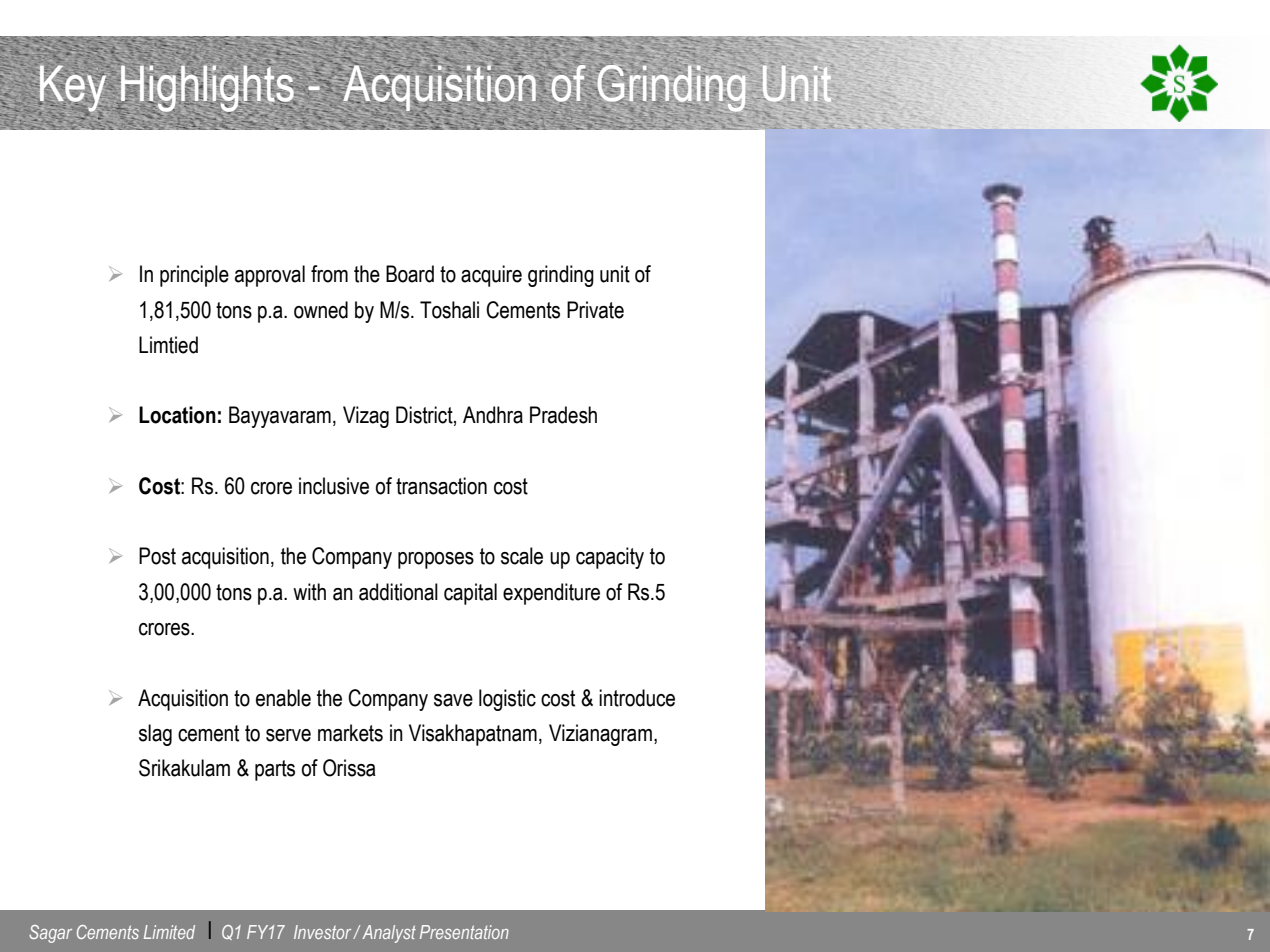  What do you see at coordinates (207, 88) in the screenshot?
I see `Highlights` at bounding box center [207, 88].
